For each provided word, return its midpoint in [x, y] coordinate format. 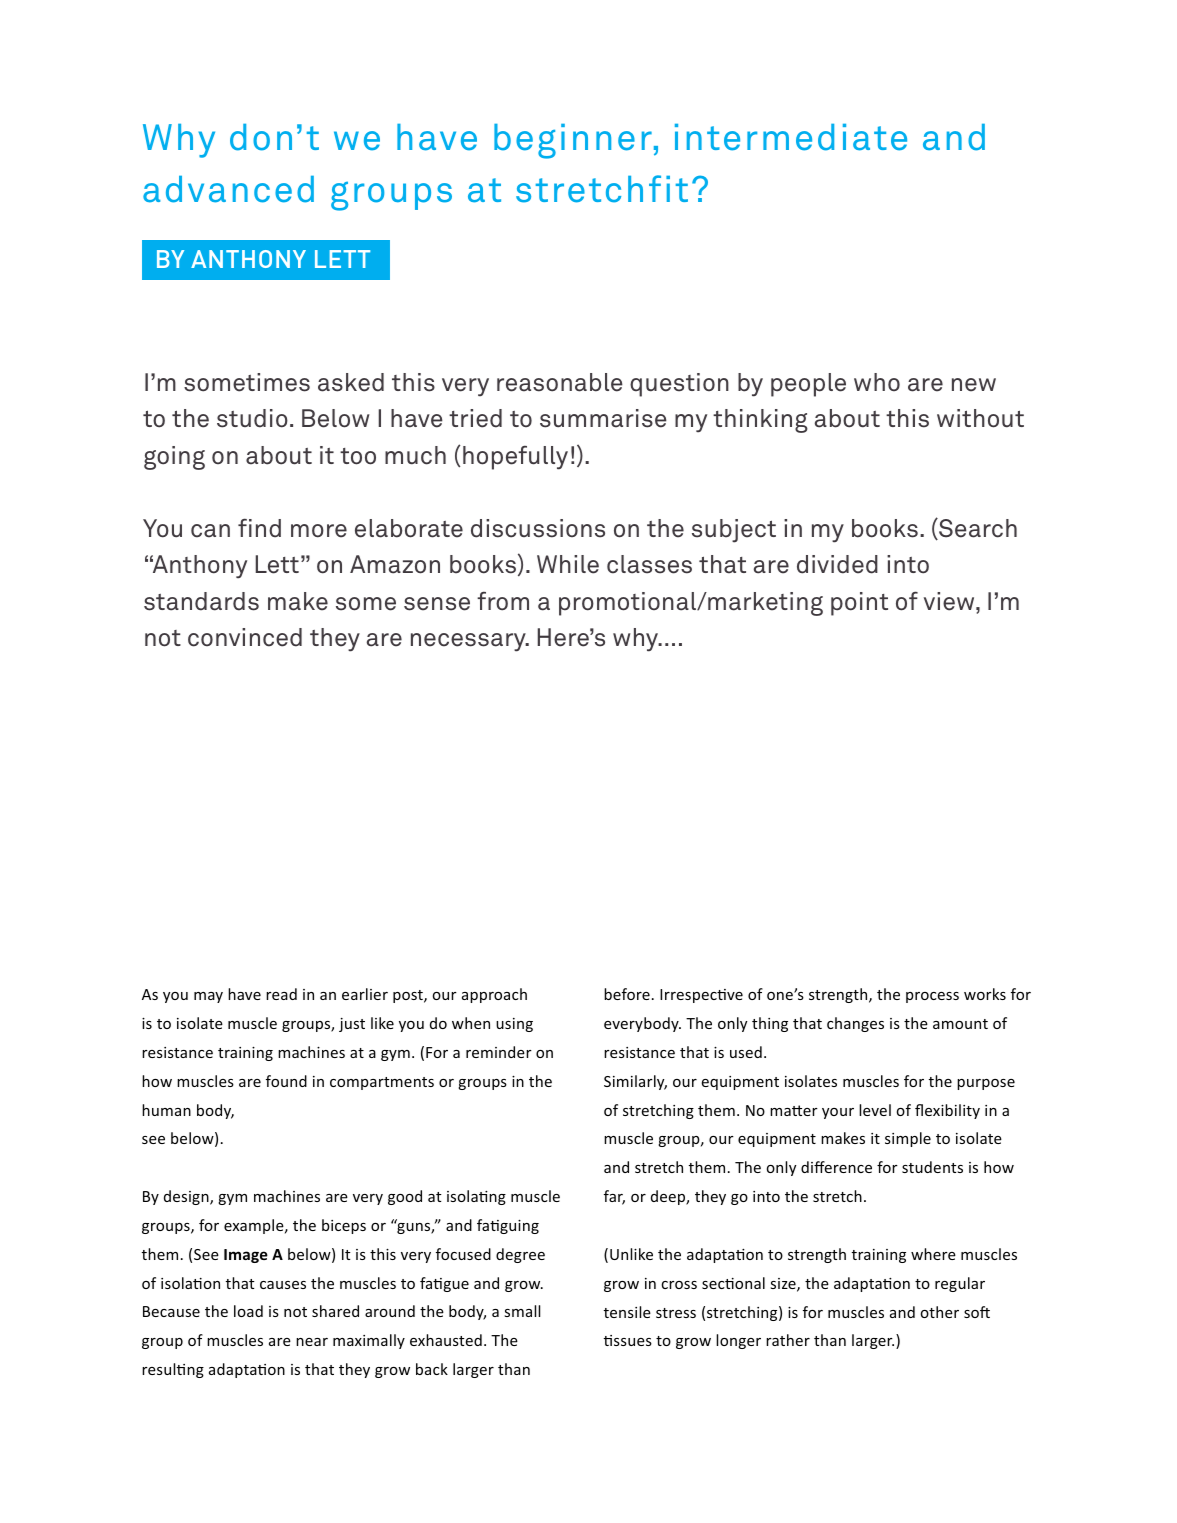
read [281, 994]
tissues [628, 1340]
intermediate [791, 137]
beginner [573, 141]
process [932, 997]
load [248, 1311]
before [627, 994]
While [568, 564]
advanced [228, 189]
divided [837, 564]
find [259, 528]
